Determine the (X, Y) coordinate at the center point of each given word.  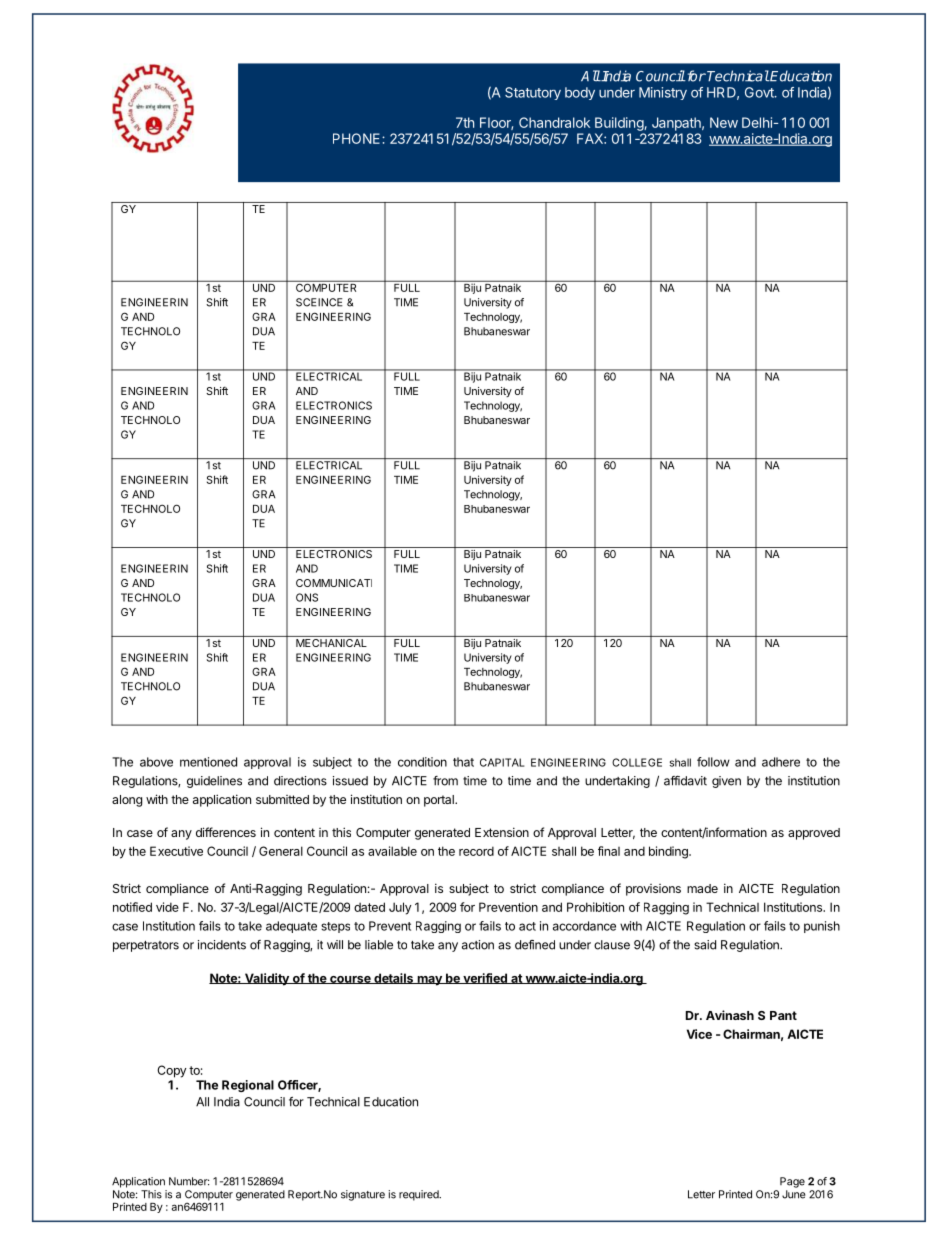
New (724, 122)
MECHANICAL (331, 641)
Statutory (533, 93)
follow (713, 762)
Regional (248, 1086)
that (463, 762)
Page (792, 1182)
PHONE (358, 138)
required (420, 1195)
